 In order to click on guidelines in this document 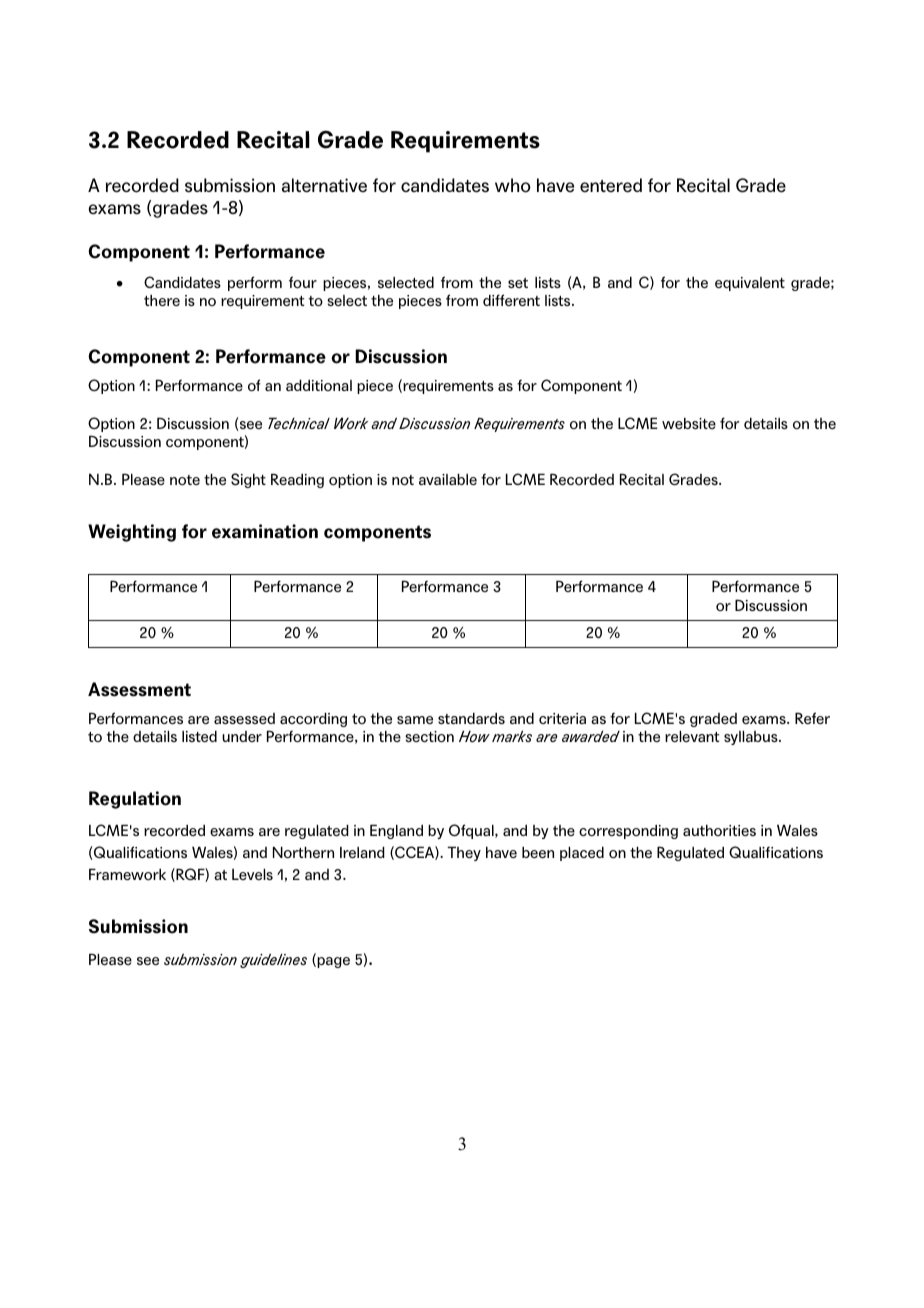, I will do `click(273, 960)`.
